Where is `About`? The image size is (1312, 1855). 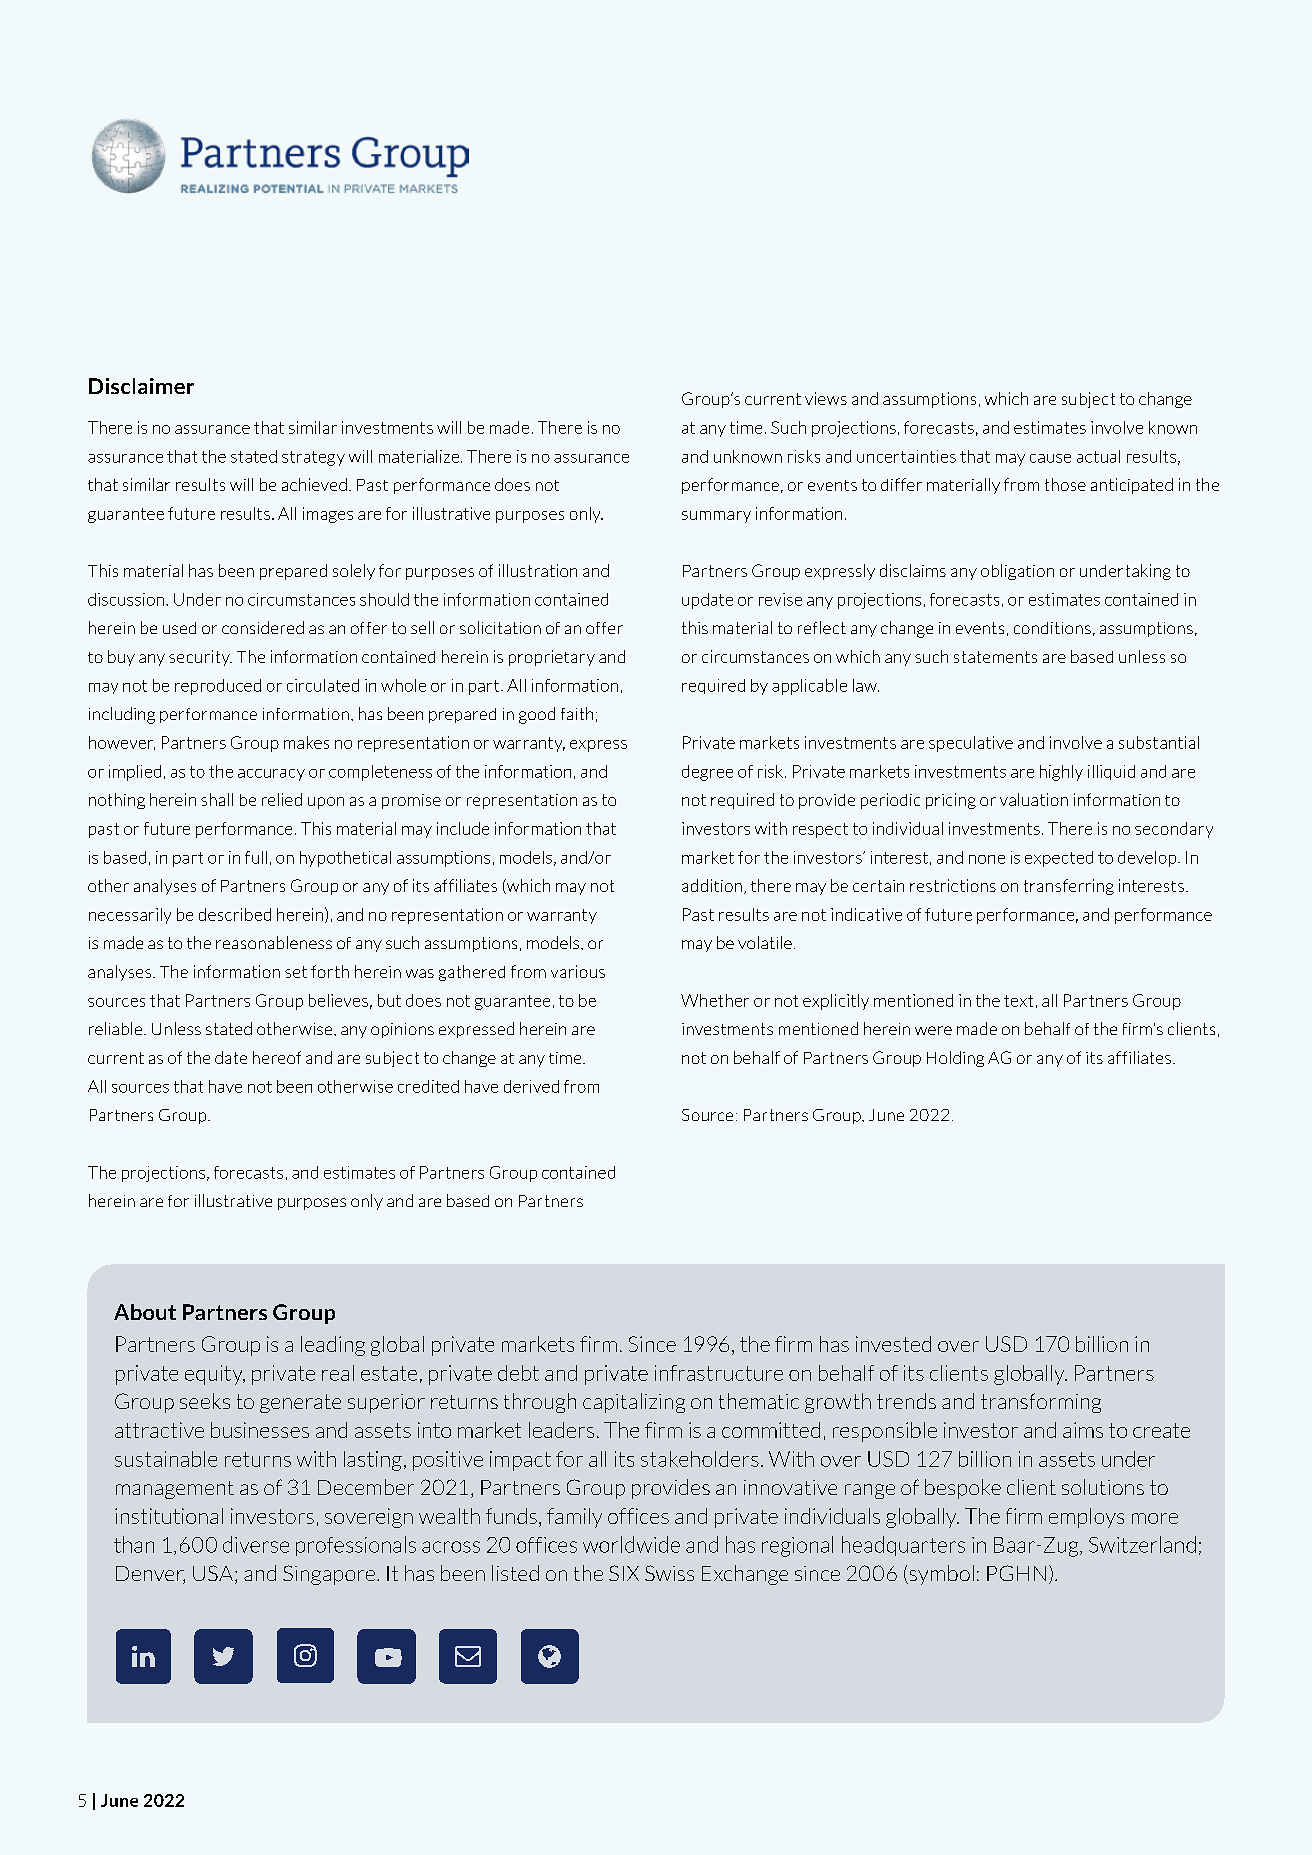 About is located at coordinates (145, 1312).
